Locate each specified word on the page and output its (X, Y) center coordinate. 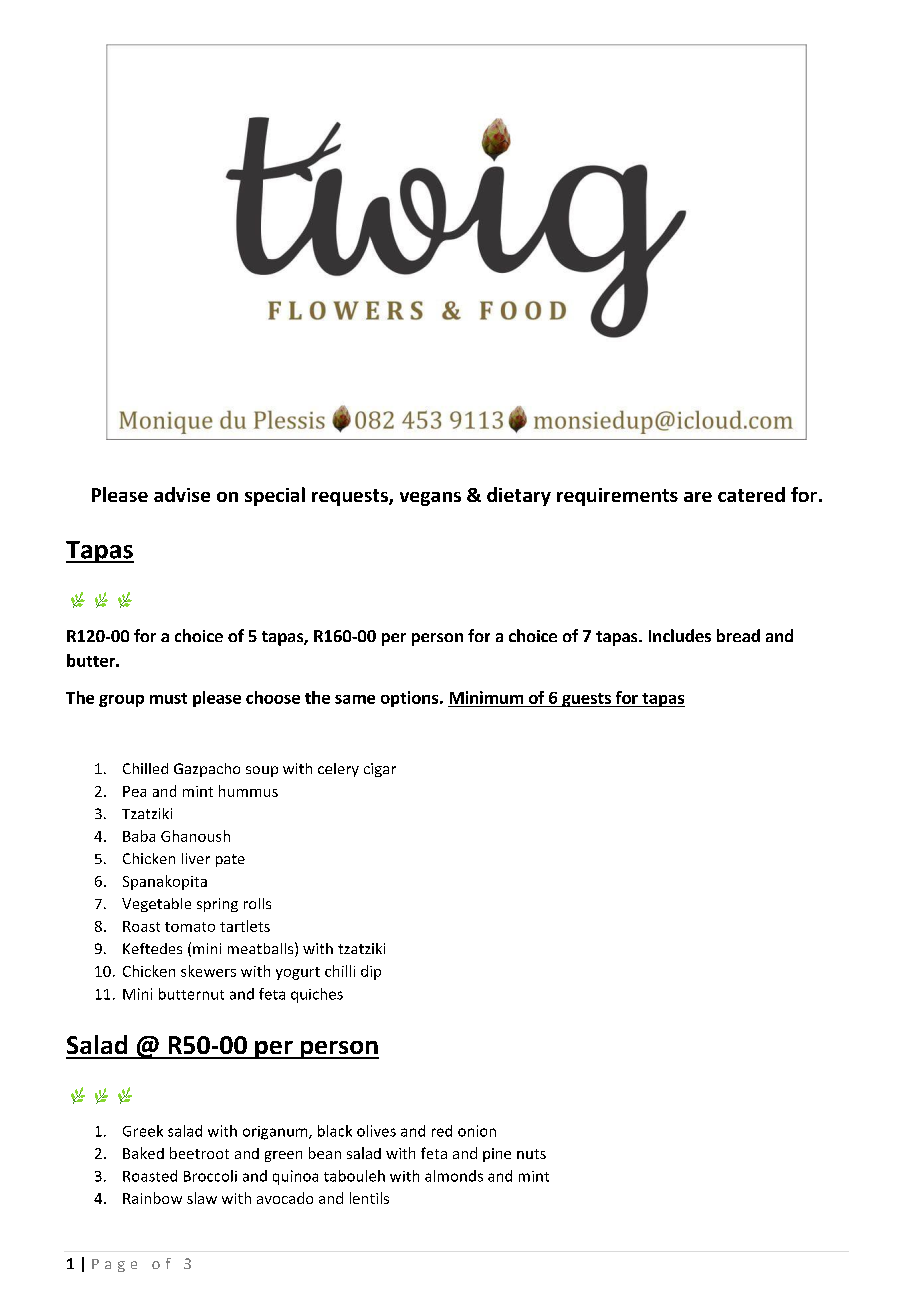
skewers (208, 971)
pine (497, 1155)
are (698, 497)
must (168, 698)
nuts (531, 1154)
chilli (340, 971)
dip (371, 972)
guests (586, 700)
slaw (202, 1198)
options (411, 699)
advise (182, 494)
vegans (430, 499)
